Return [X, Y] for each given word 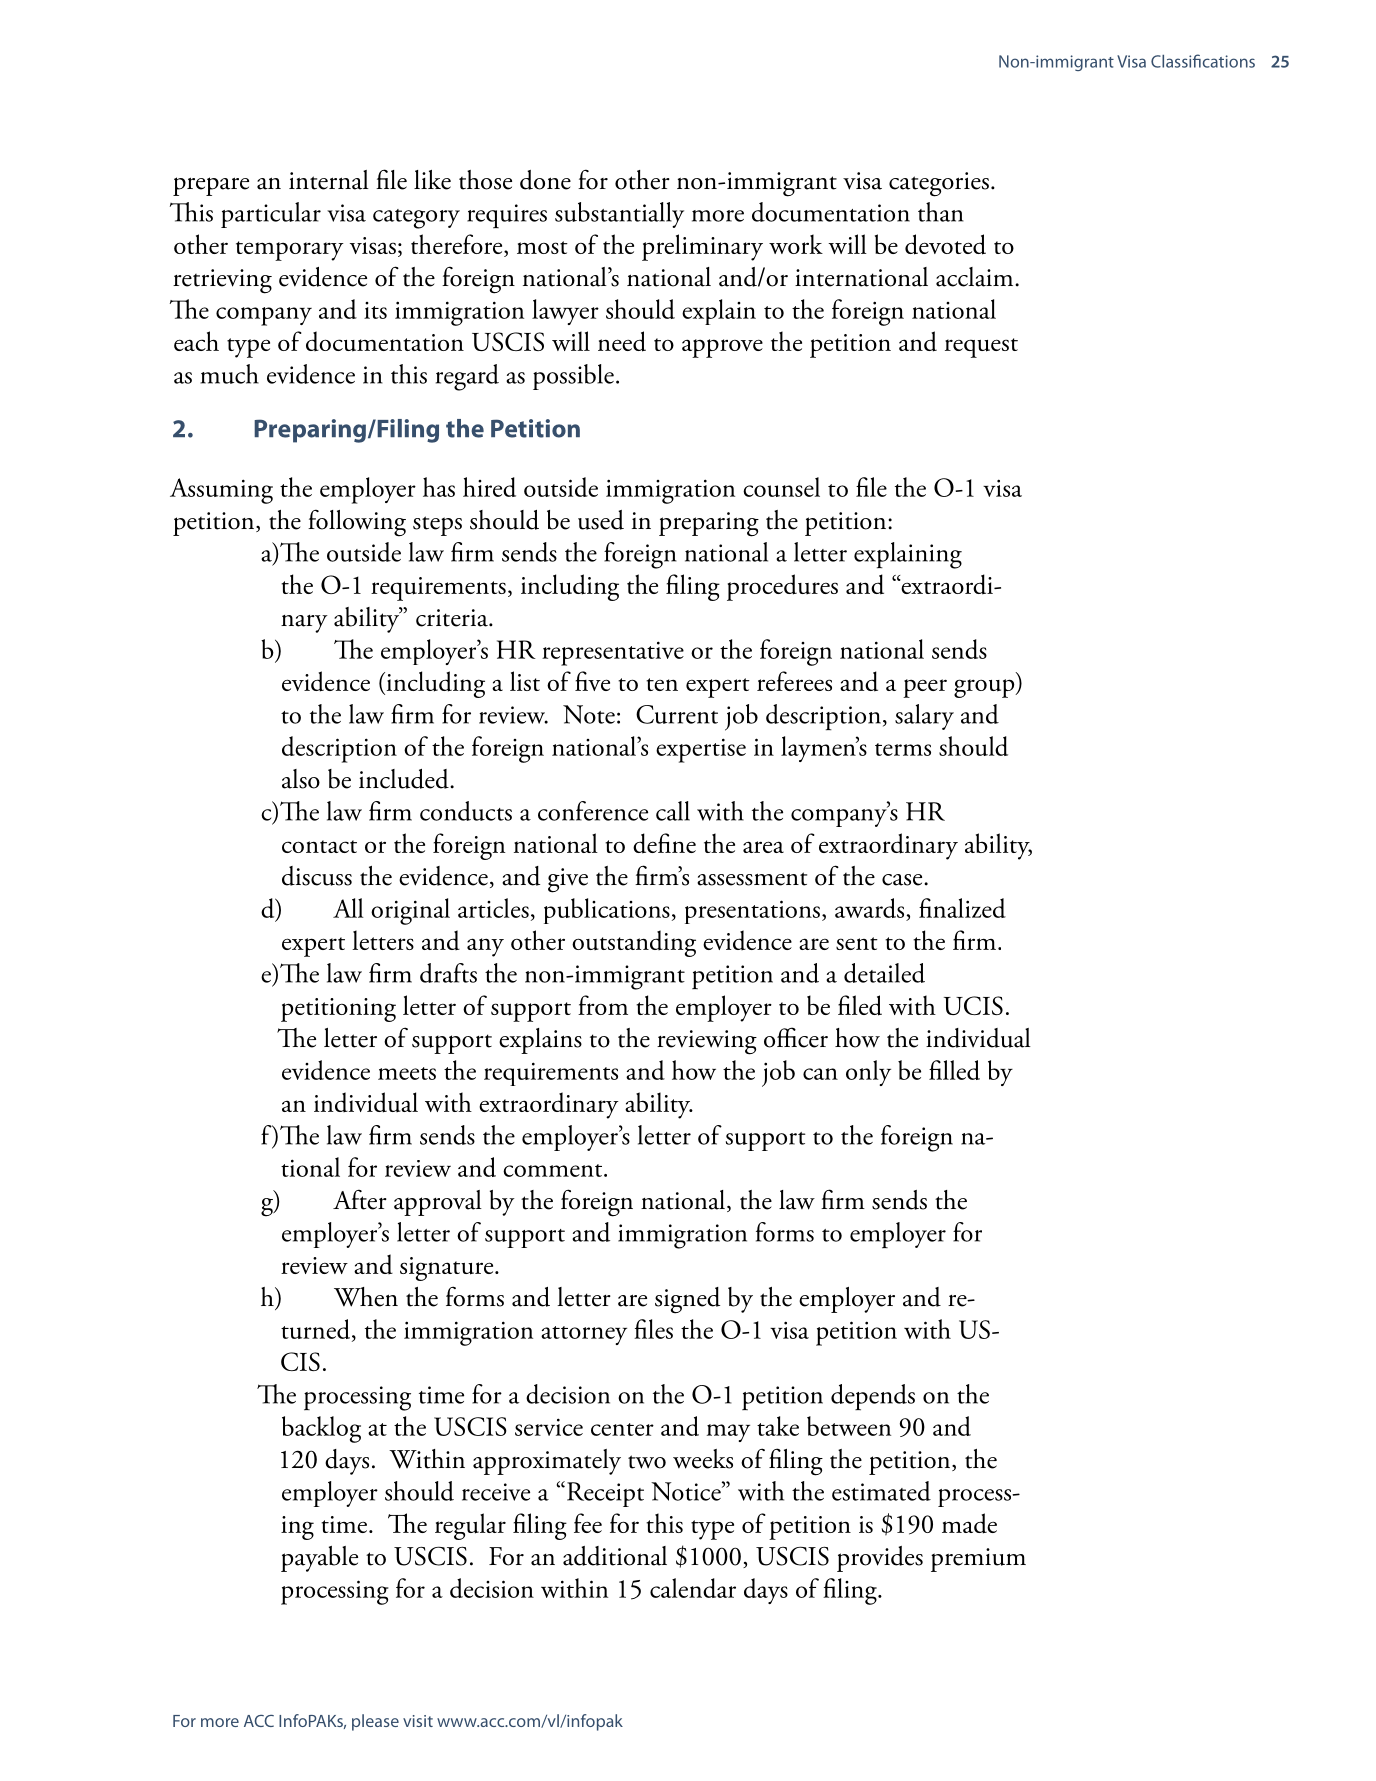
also [301, 779]
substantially [619, 215]
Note [589, 714]
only [868, 1073]
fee [588, 1523]
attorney [584, 1335]
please [375, 1722]
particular [271, 215]
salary [924, 717]
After [360, 1199]
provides [880, 1559]
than [941, 212]
